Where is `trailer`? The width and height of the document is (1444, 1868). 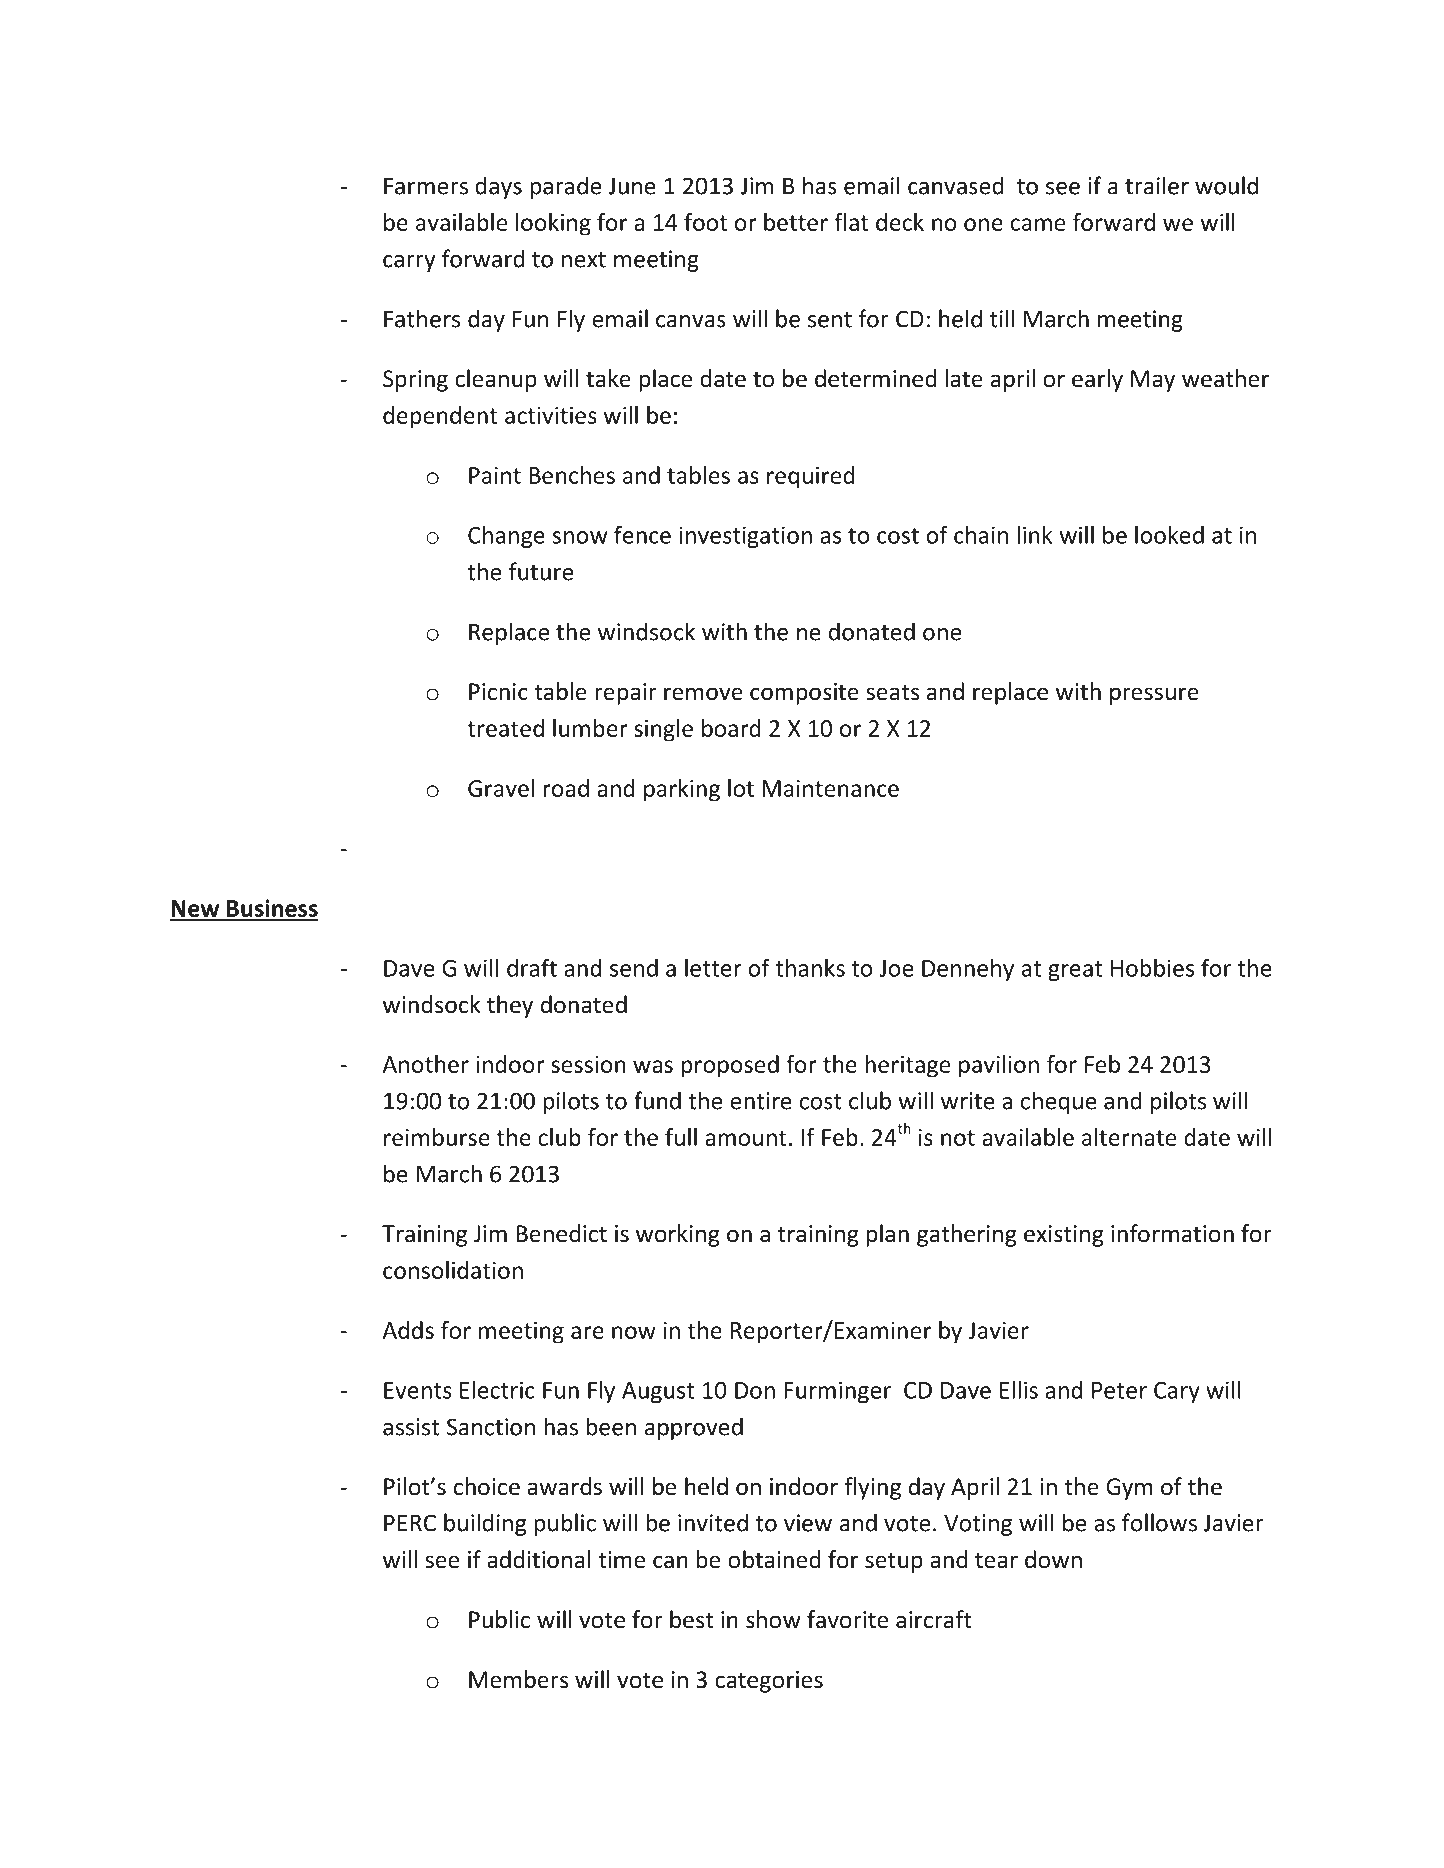
trailer is located at coordinates (1157, 185).
